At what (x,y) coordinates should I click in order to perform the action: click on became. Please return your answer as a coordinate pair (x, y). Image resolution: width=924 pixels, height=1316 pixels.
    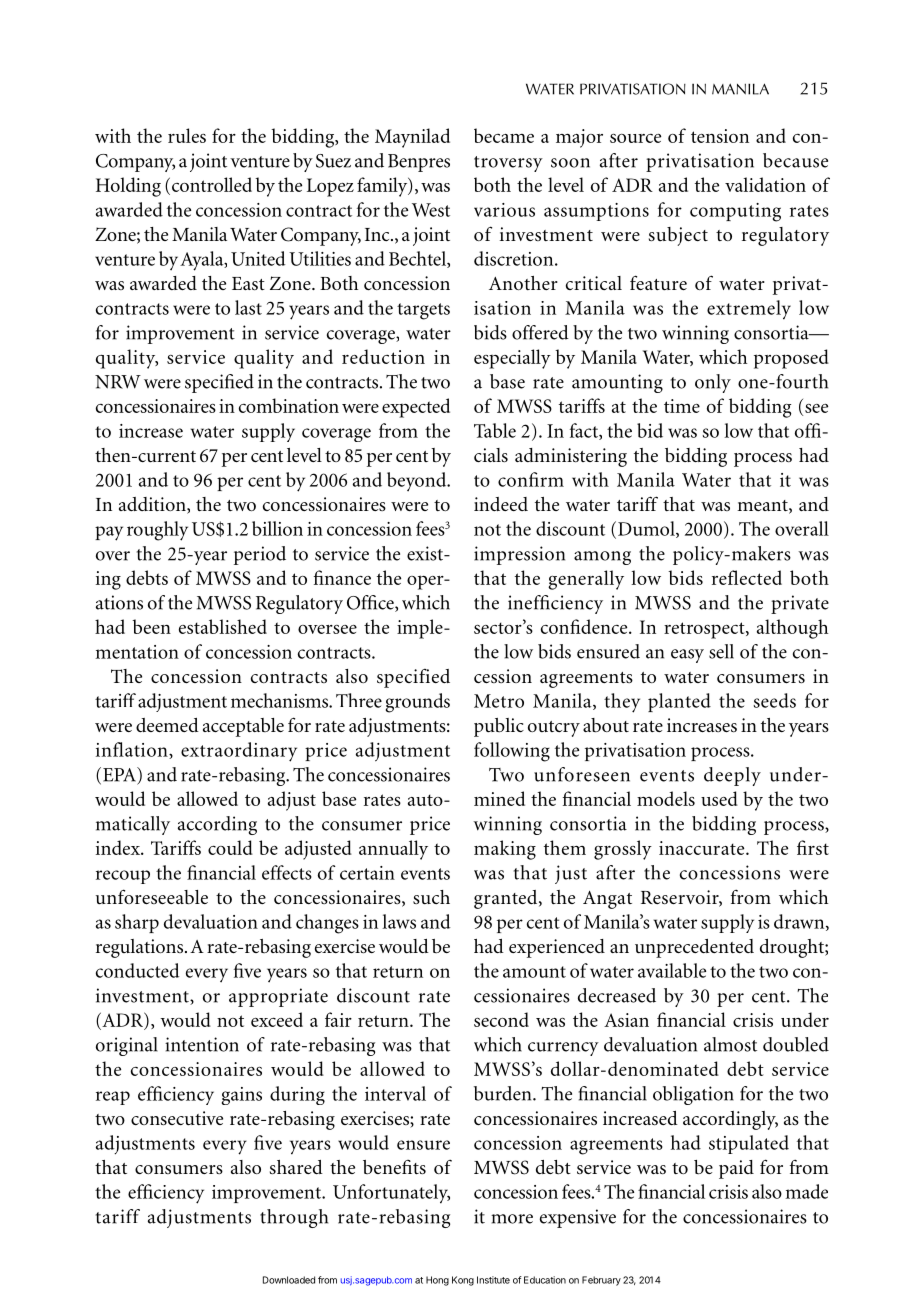
    Looking at the image, I should click on (504, 135).
